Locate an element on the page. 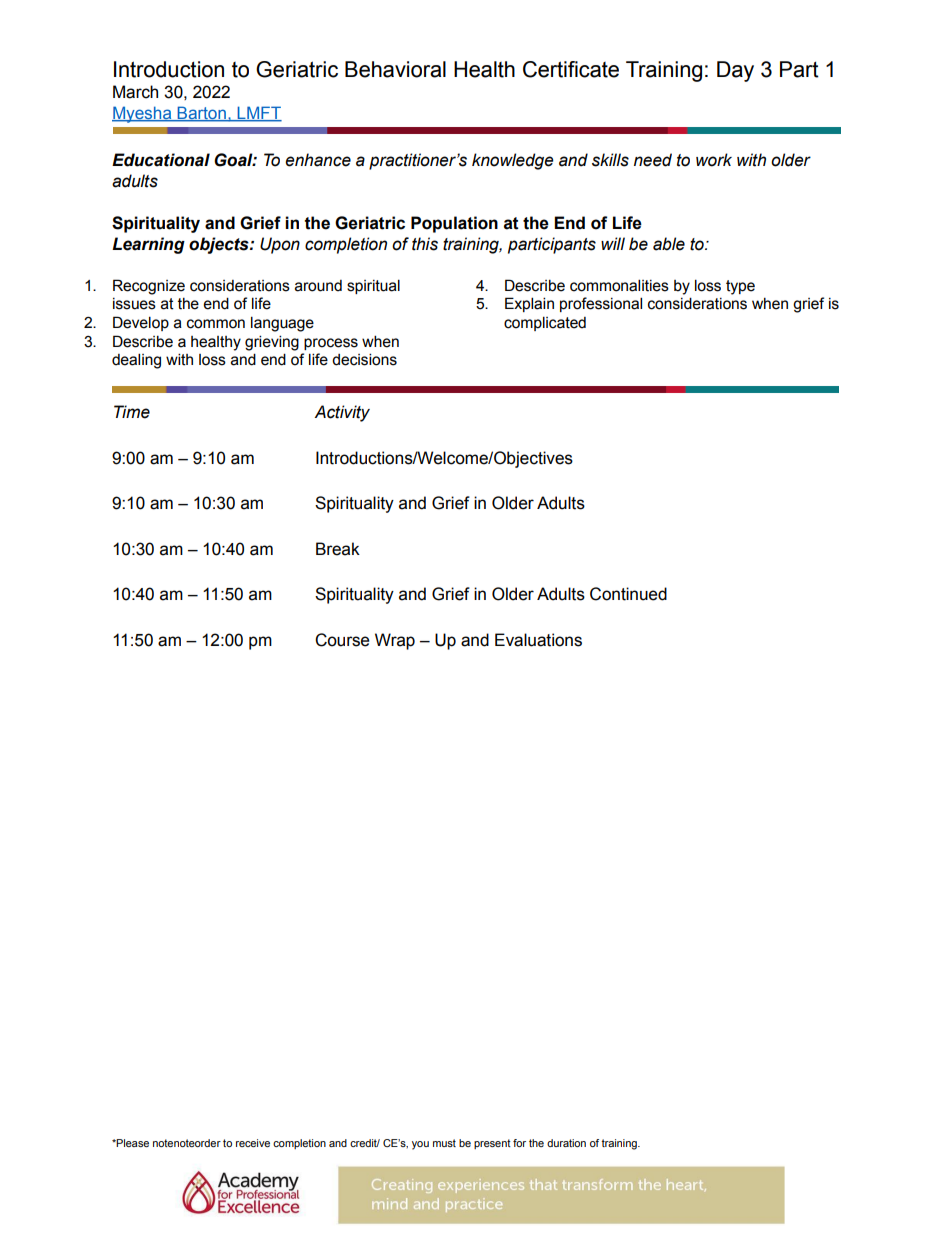  Course is located at coordinates (342, 640).
